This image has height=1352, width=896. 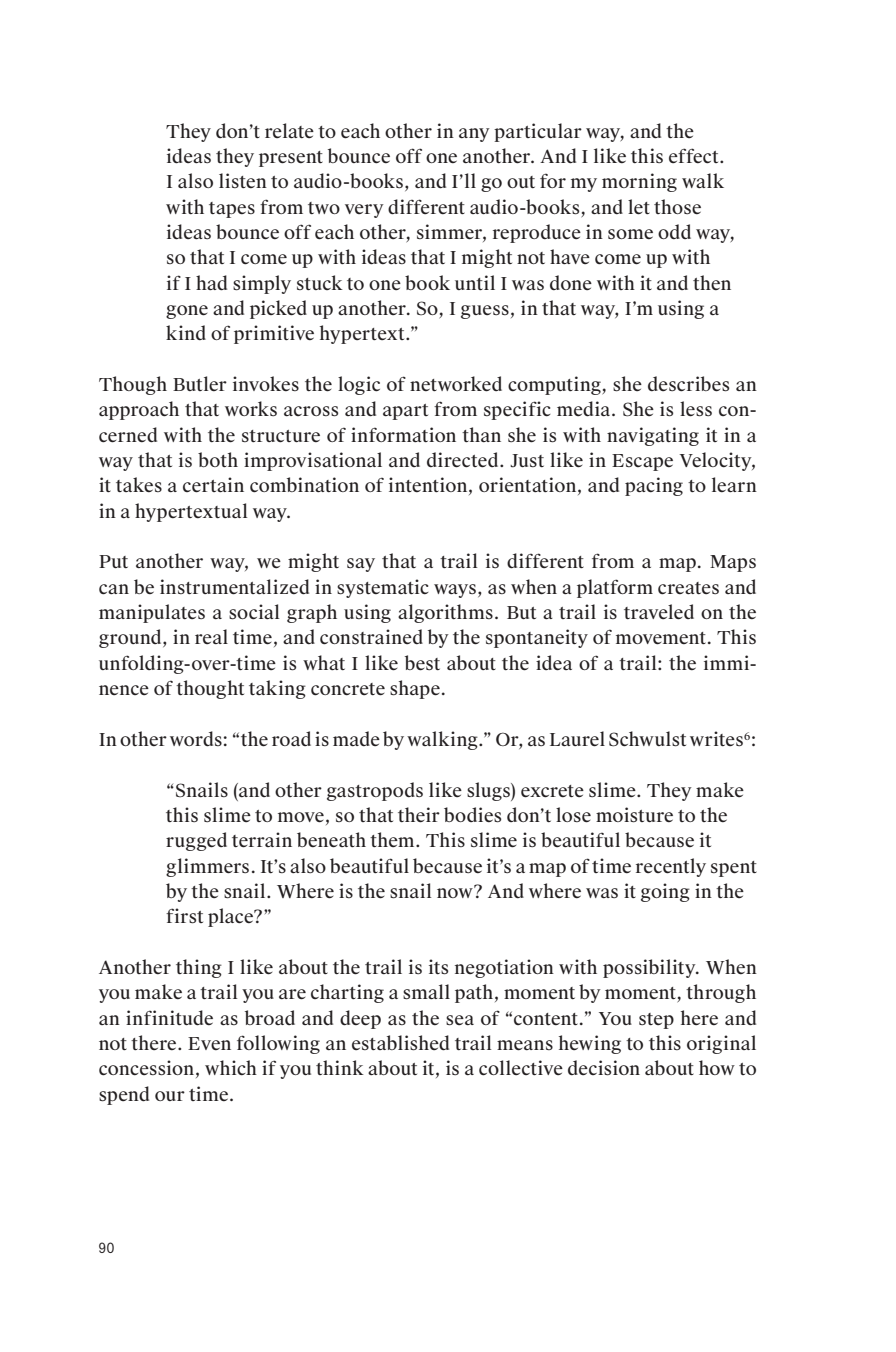 I want to click on recently, so click(x=671, y=867).
